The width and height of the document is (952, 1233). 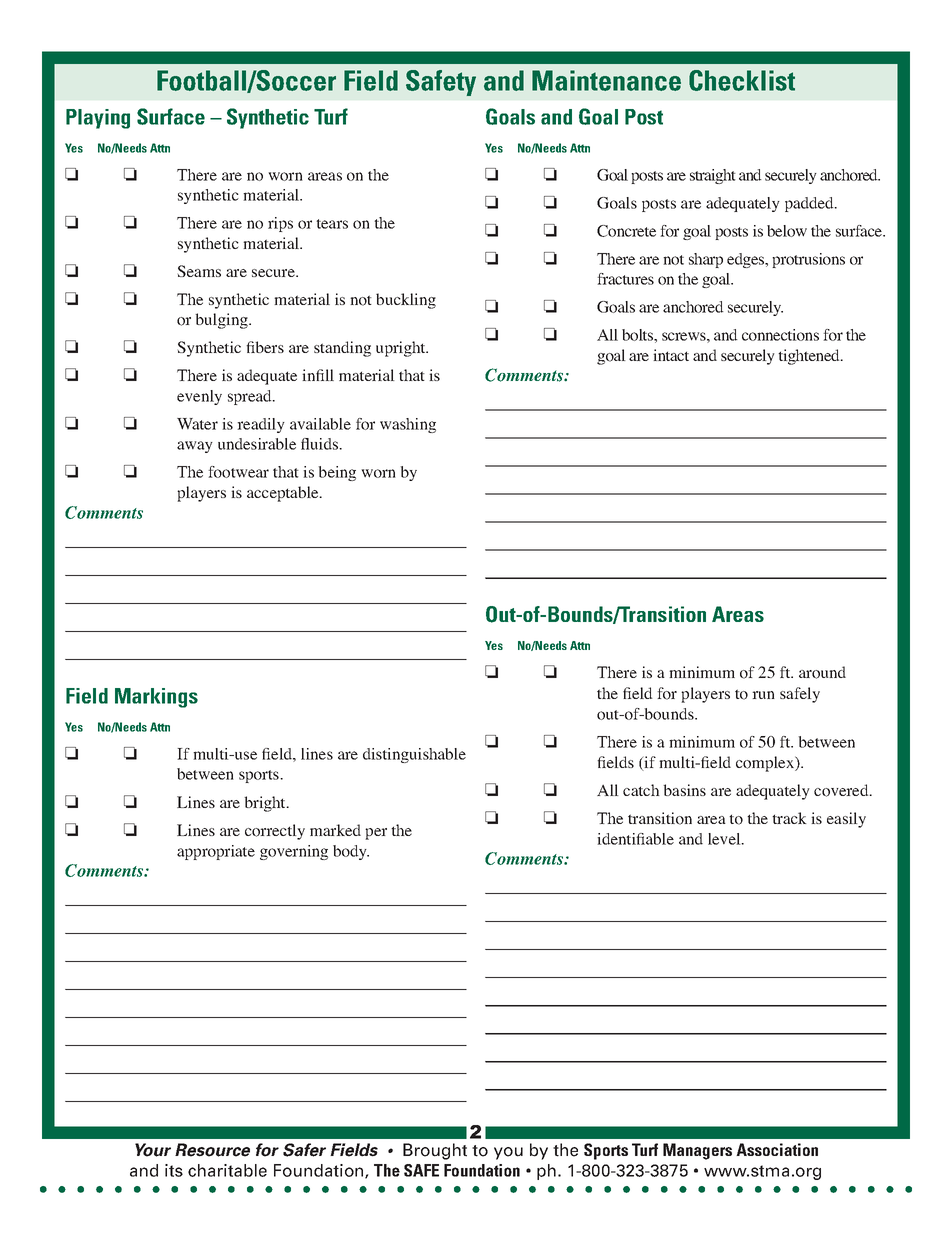 What do you see at coordinates (822, 672) in the document?
I see `around` at bounding box center [822, 672].
